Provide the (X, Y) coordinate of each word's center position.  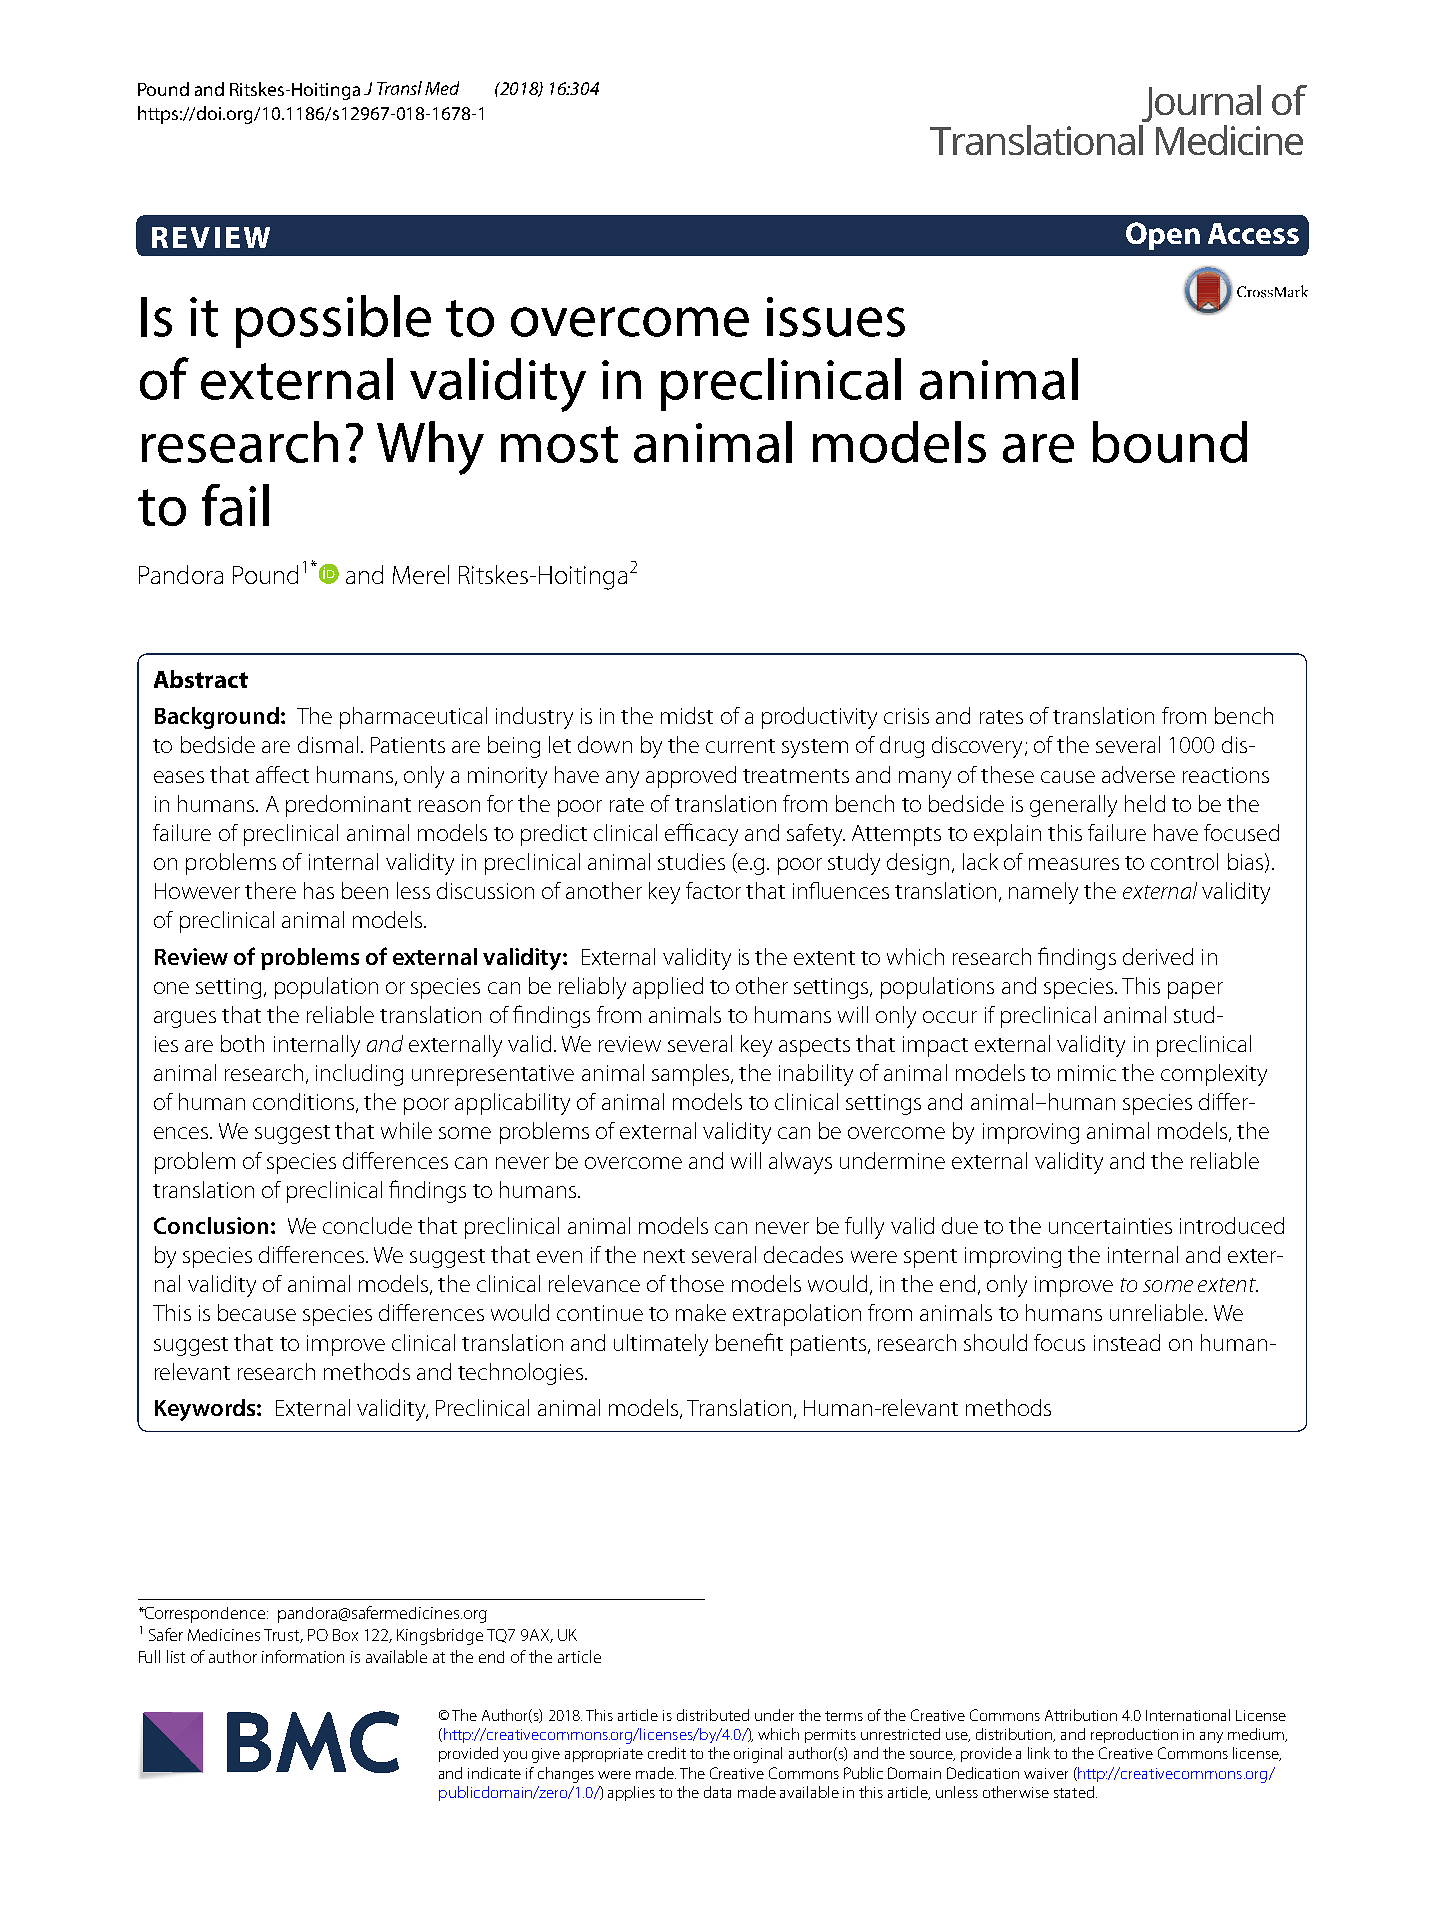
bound (1170, 442)
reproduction (1134, 1735)
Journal (1201, 103)
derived (1158, 956)
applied (668, 988)
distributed (713, 1715)
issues (836, 317)
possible (333, 321)
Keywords (206, 1410)
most (559, 444)
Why (430, 448)
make (701, 1312)
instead (1127, 1342)
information (303, 1656)
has (319, 890)
